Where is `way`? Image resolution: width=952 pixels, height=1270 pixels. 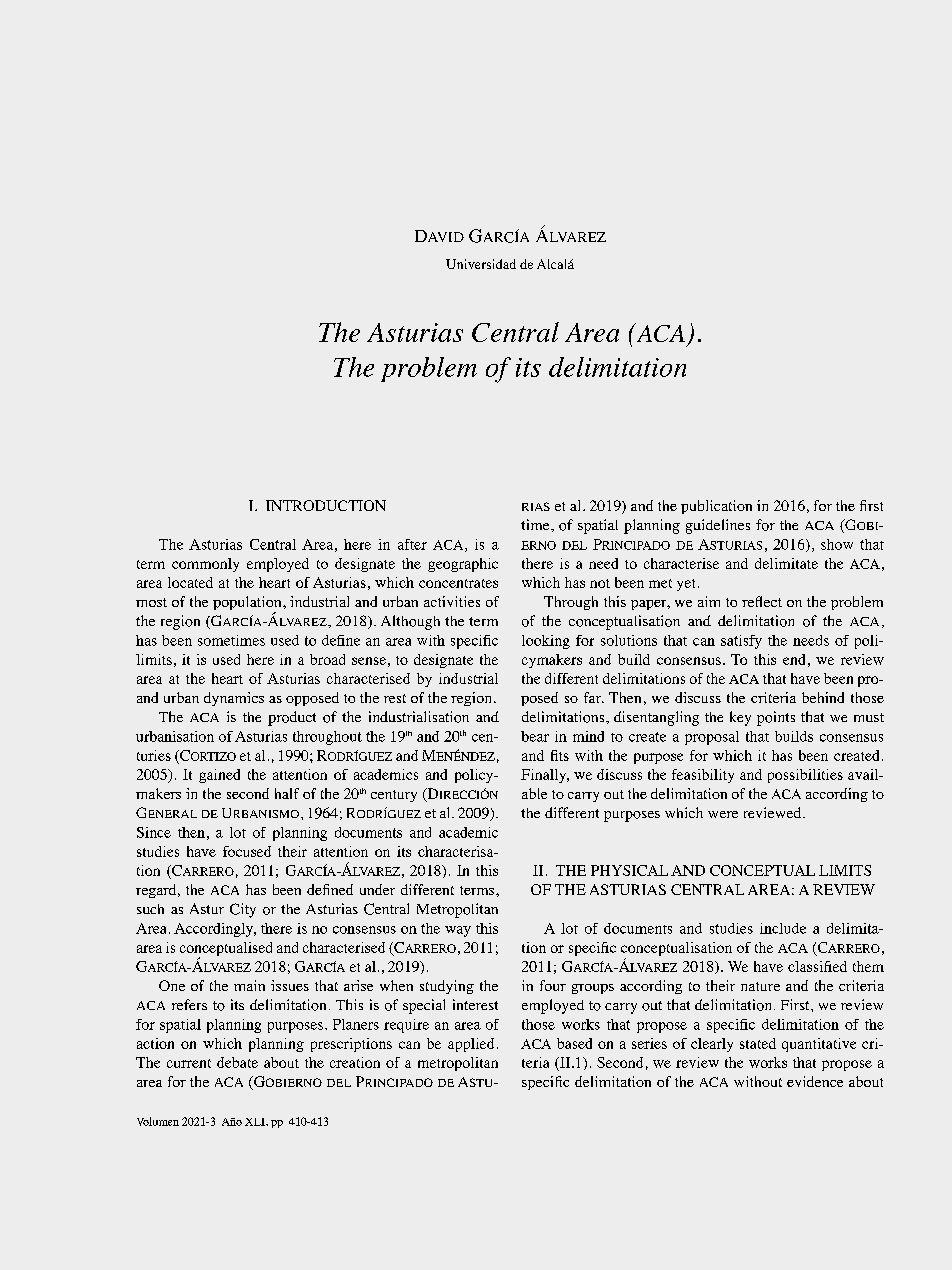 way is located at coordinates (458, 931).
